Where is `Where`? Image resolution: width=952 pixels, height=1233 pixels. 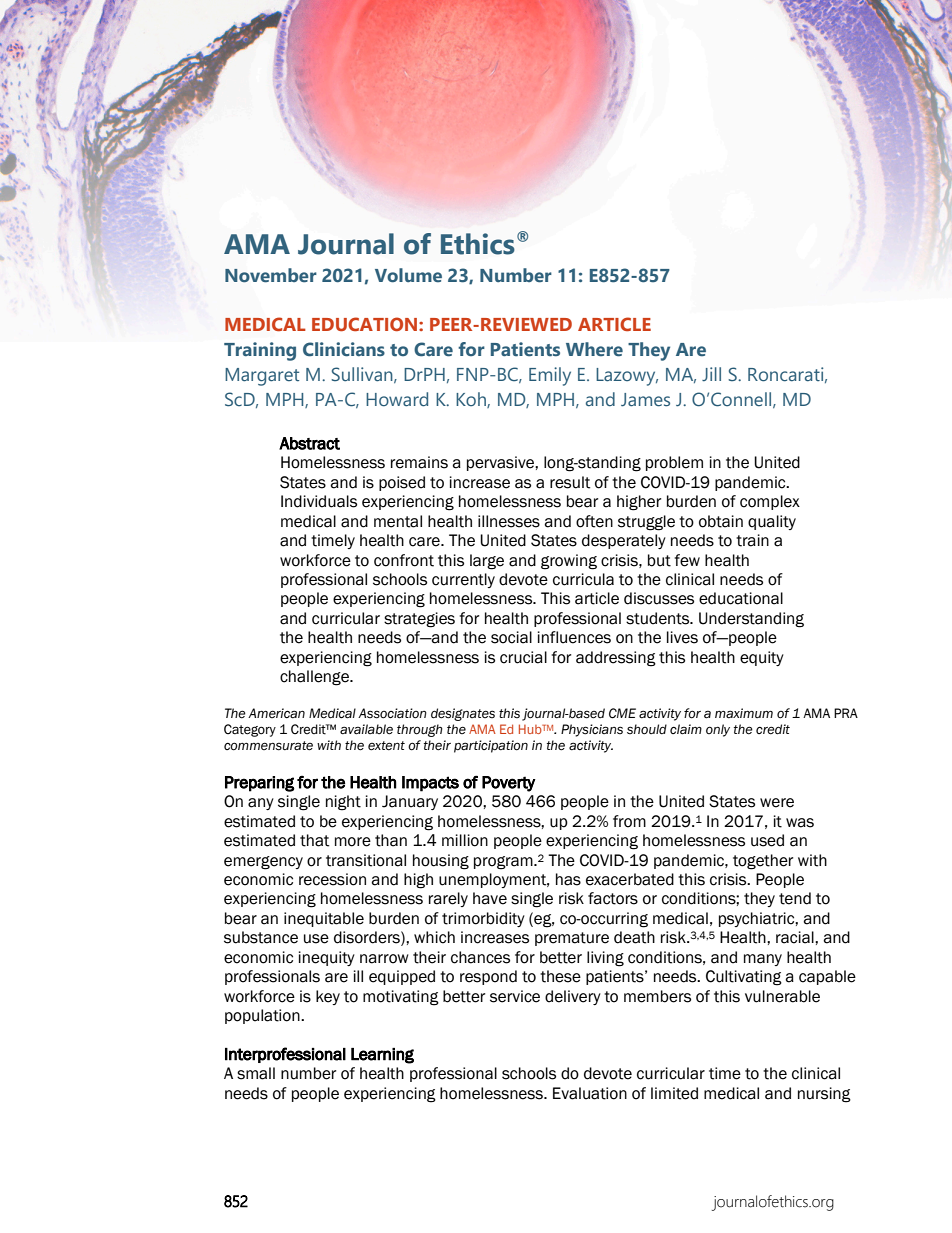
Where is located at coordinates (594, 349).
